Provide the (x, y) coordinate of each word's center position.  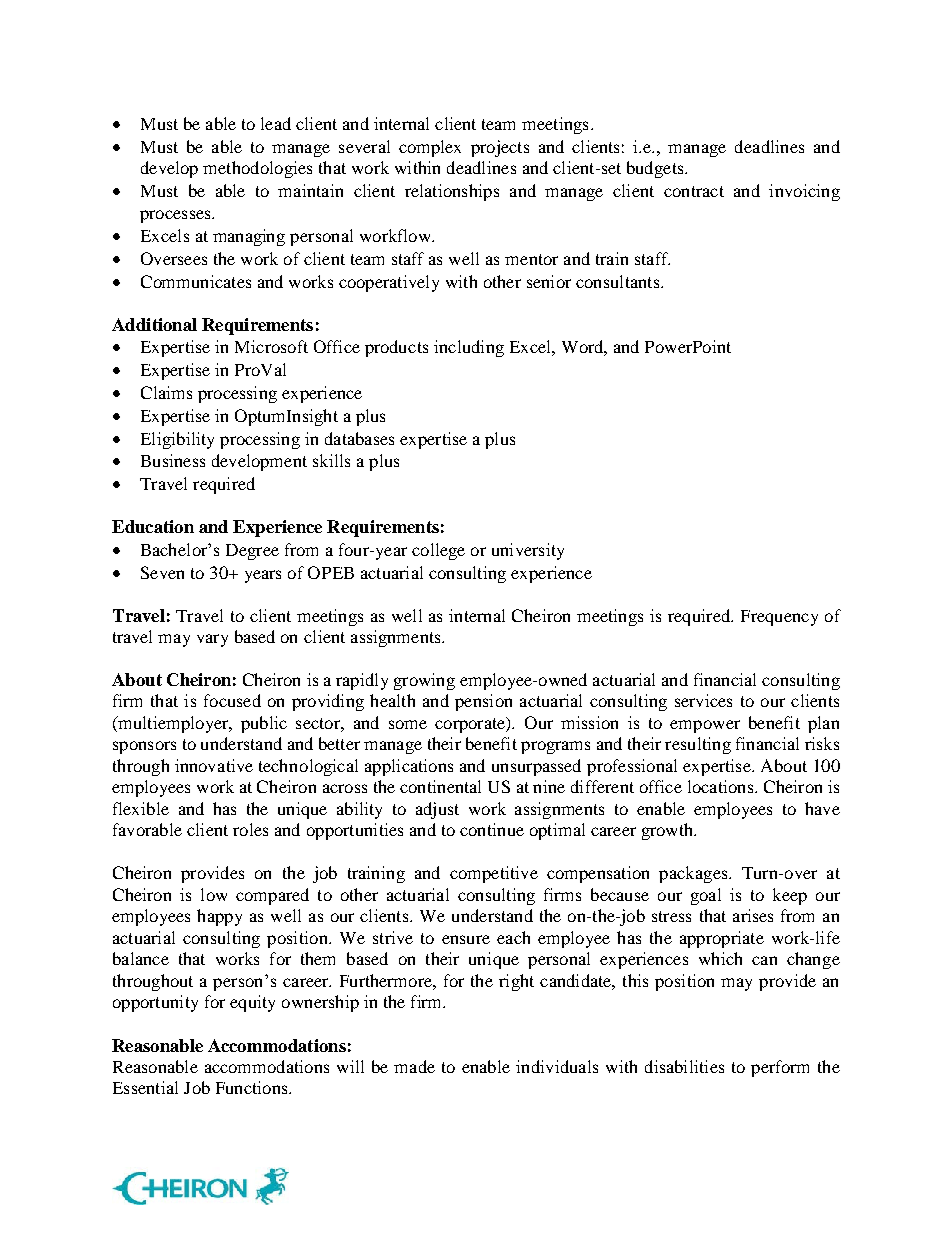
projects (500, 148)
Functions (253, 1087)
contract (694, 191)
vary (212, 640)
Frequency (779, 618)
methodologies (257, 169)
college (438, 551)
